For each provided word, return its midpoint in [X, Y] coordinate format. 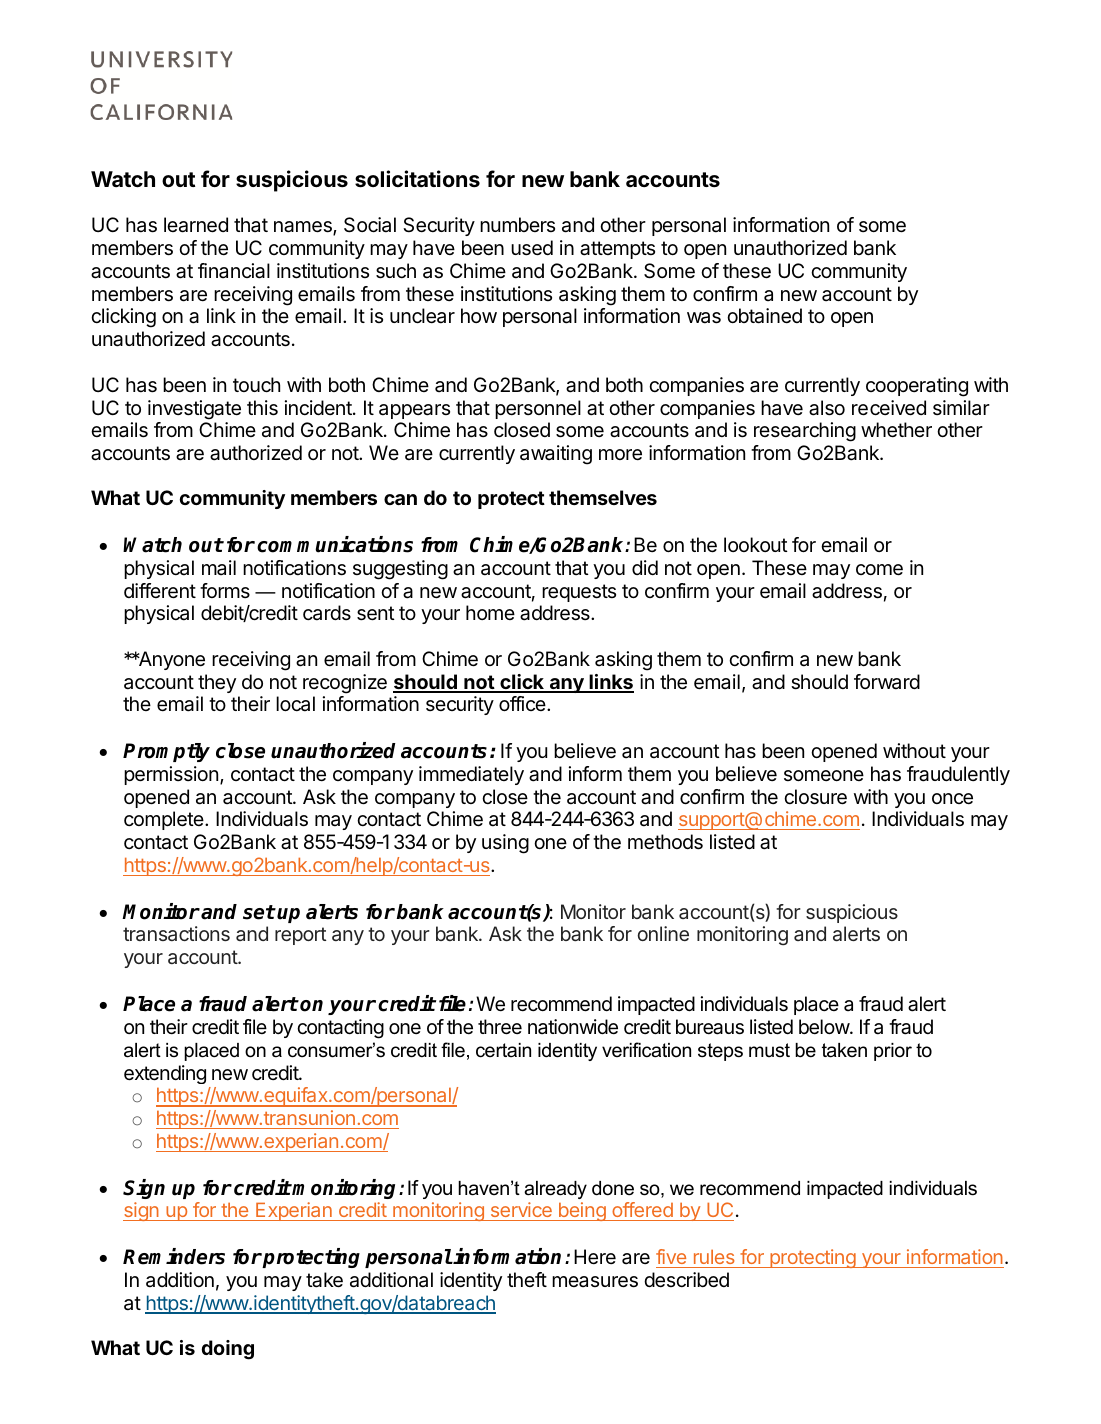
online [663, 933]
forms [225, 590]
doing [228, 1350]
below [825, 1027]
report [300, 936]
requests [579, 593]
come [879, 570]
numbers [517, 224]
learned [196, 225]
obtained [764, 316]
